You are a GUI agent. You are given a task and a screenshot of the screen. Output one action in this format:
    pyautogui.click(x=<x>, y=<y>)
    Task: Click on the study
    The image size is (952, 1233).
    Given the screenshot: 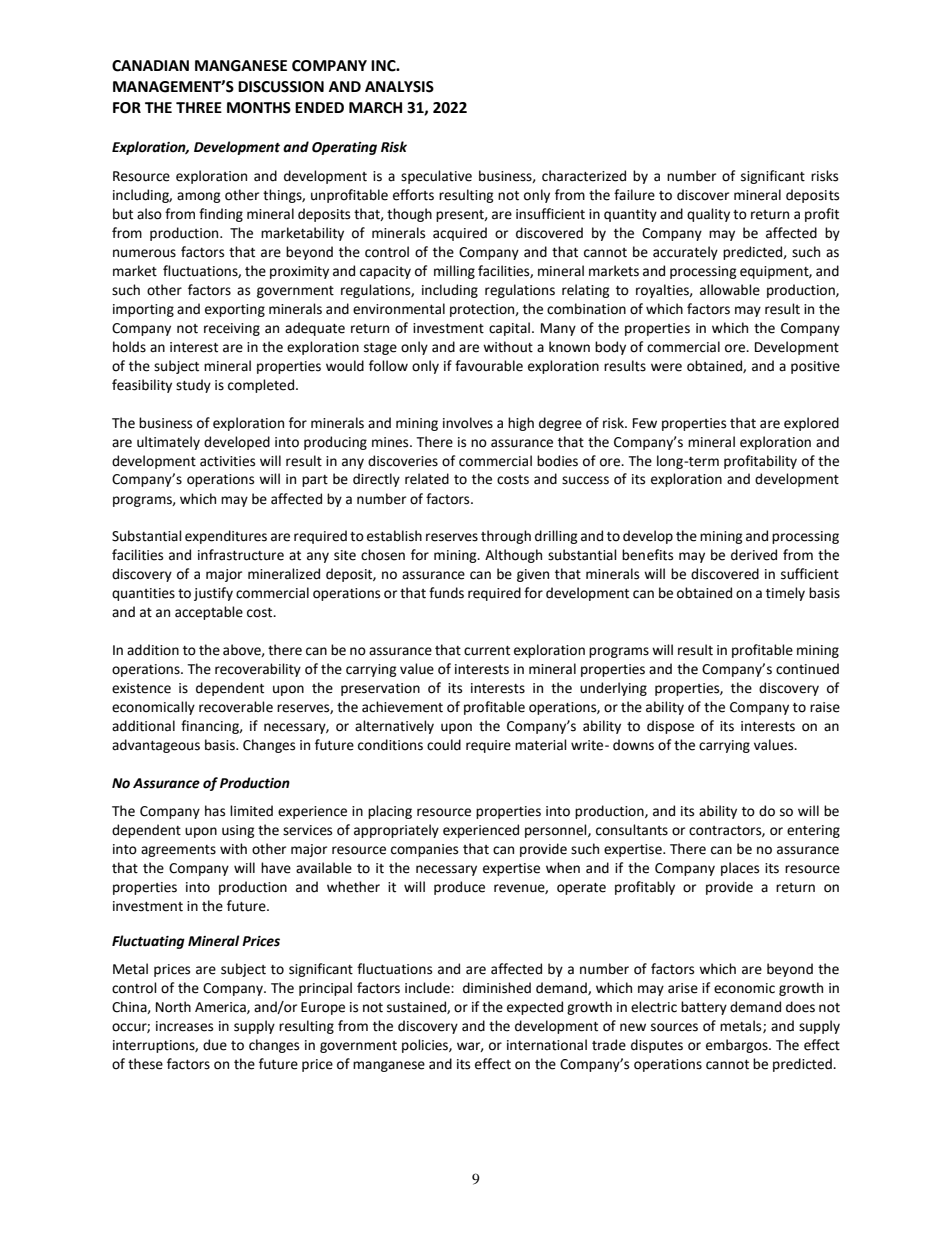 What is the action you would take?
    pyautogui.click(x=193, y=386)
